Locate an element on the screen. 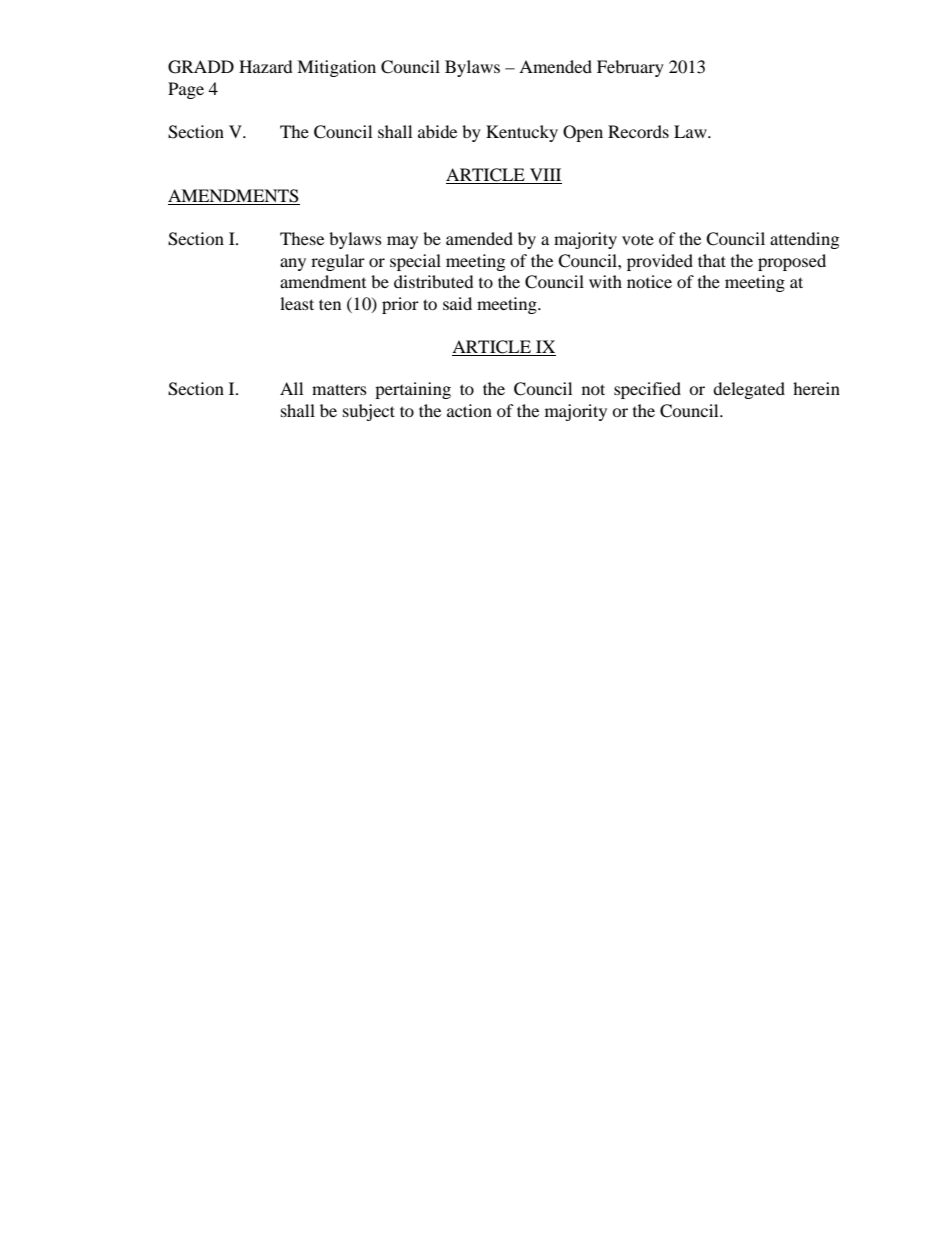 Image resolution: width=952 pixels, height=1233 pixels. action is located at coordinates (469, 410).
